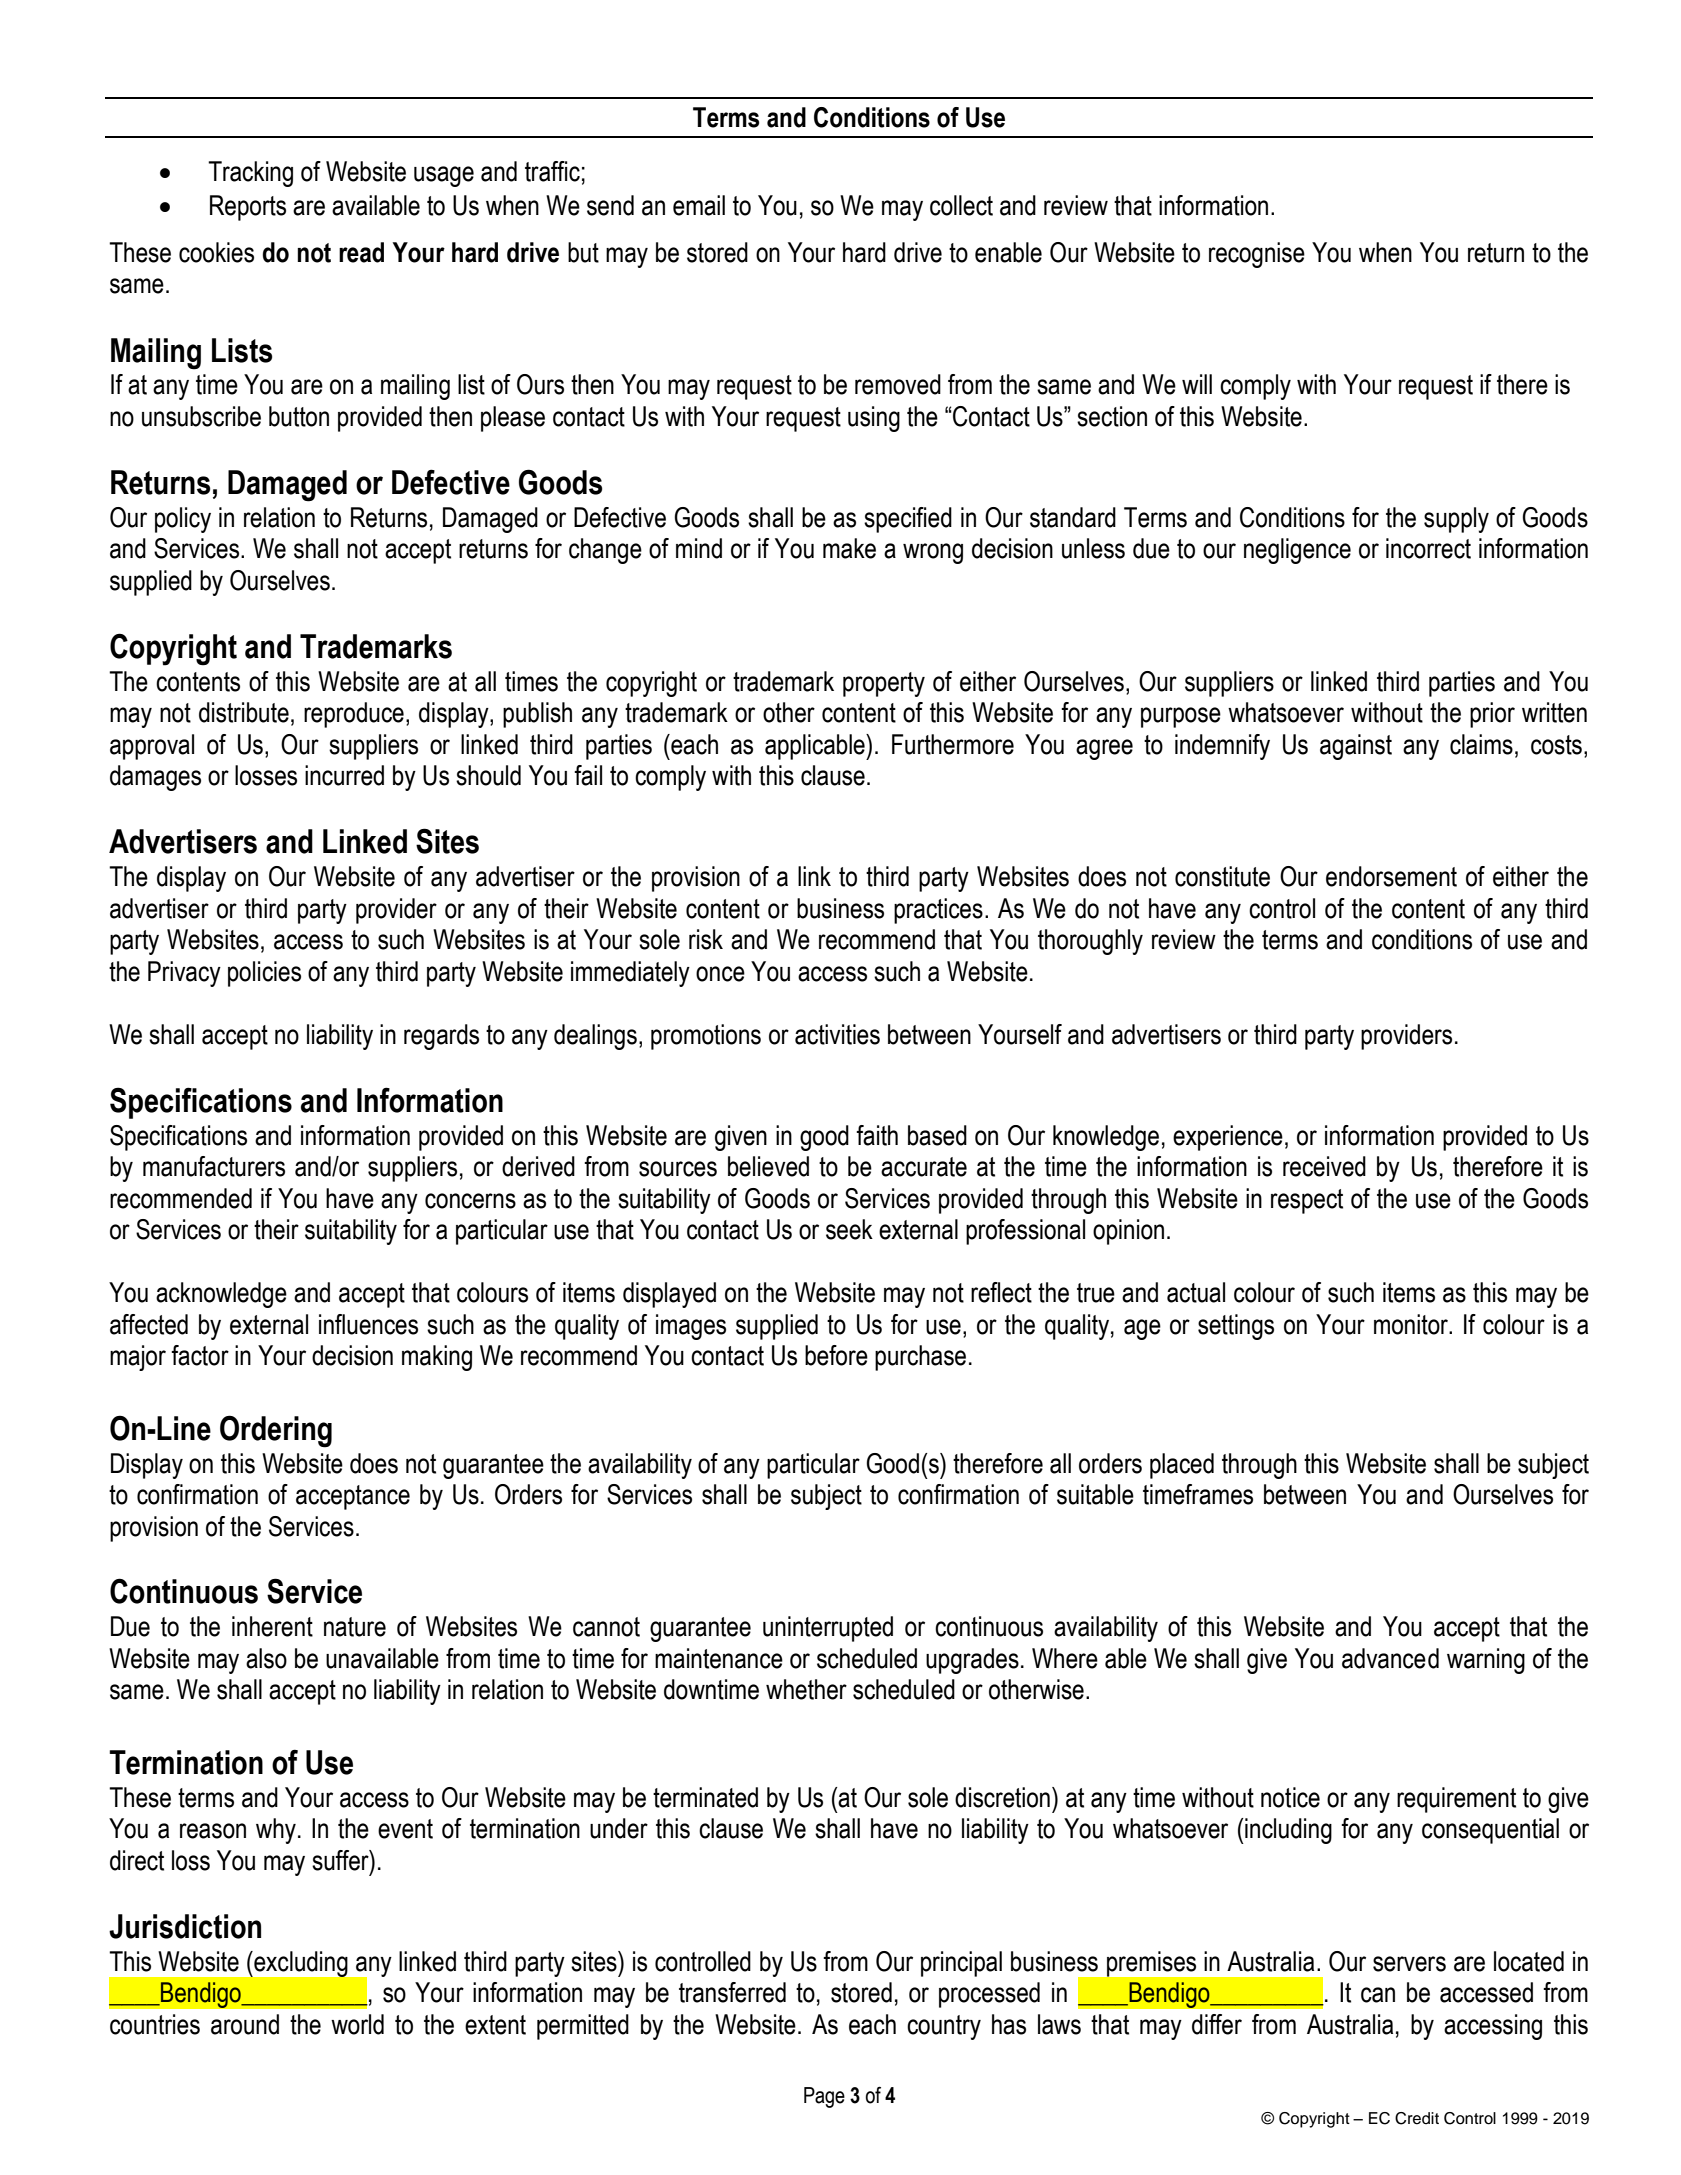 This screenshot has width=1681, height=2175. What do you see at coordinates (877, 1135) in the screenshot?
I see `faith` at bounding box center [877, 1135].
